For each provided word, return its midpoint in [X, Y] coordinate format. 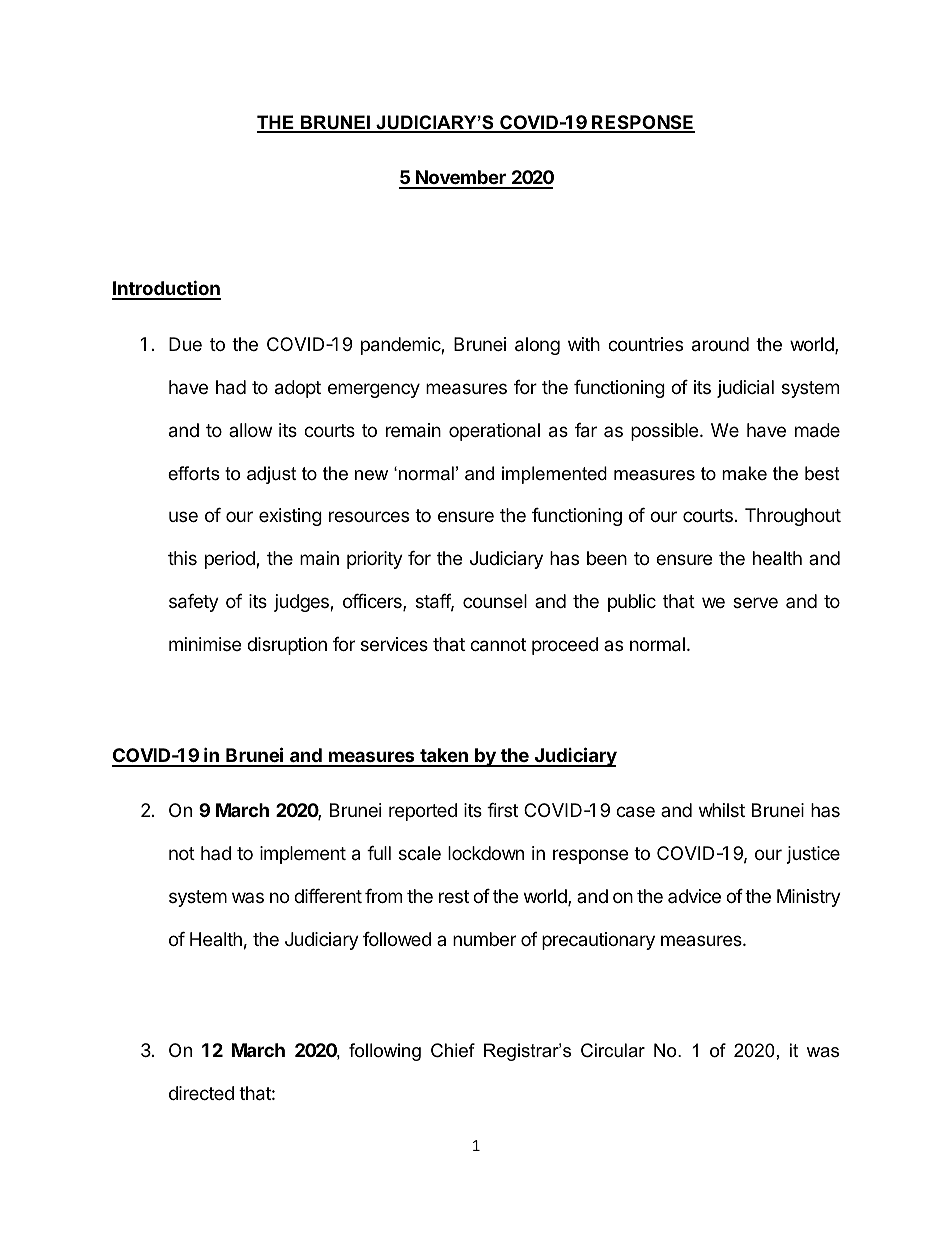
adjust [271, 475]
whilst [722, 810]
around [720, 344]
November [461, 179]
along [537, 346]
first [502, 810]
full [379, 853]
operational [494, 432]
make [744, 473]
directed [201, 1093]
